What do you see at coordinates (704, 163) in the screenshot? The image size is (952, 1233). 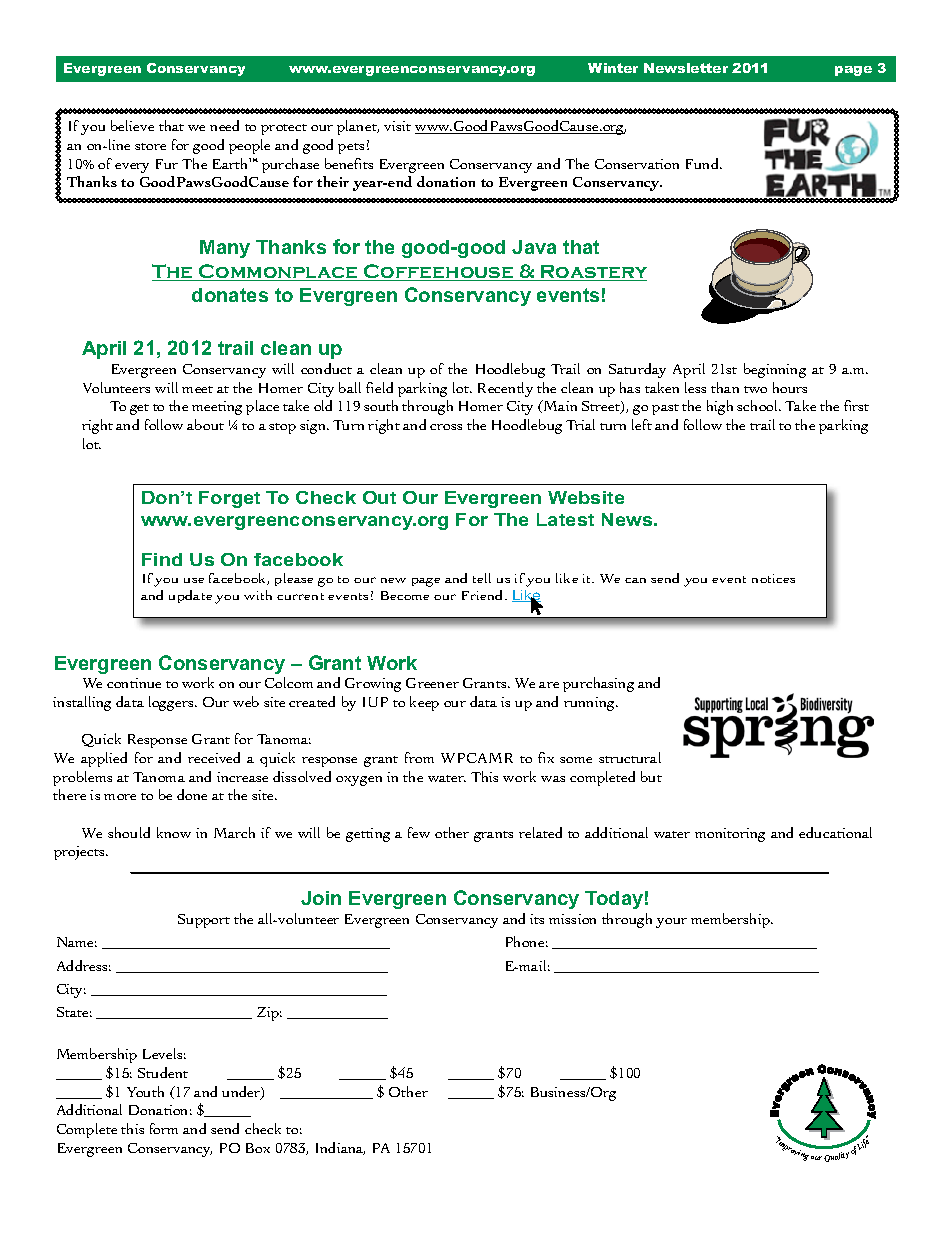 I see `Fund` at bounding box center [704, 163].
